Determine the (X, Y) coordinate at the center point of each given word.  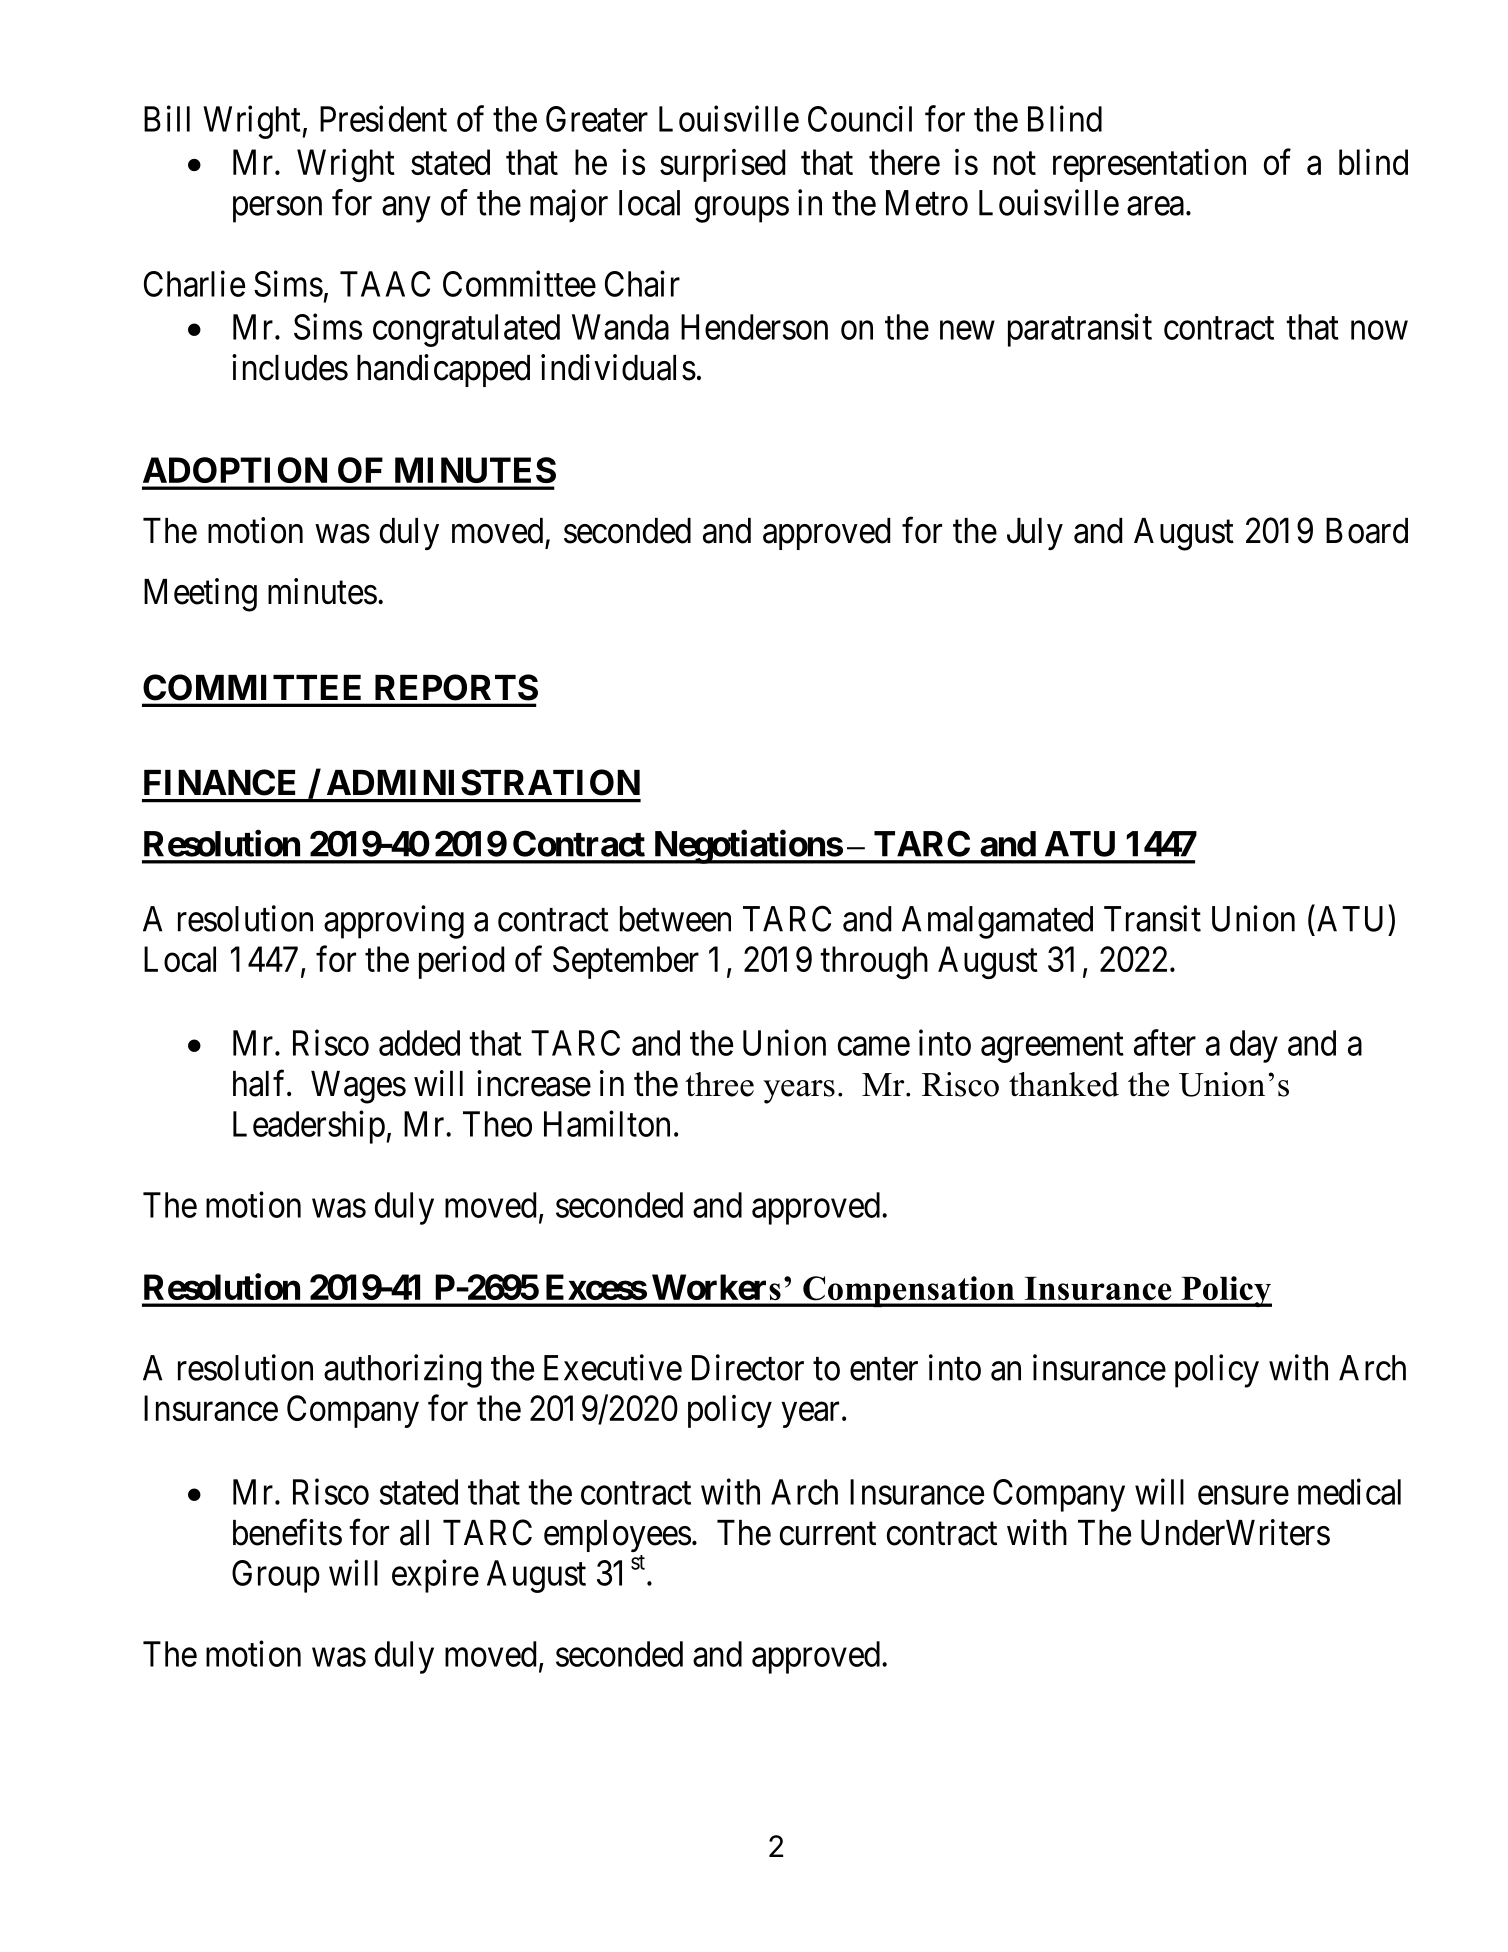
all (414, 1533)
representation (1149, 165)
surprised (722, 165)
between (675, 919)
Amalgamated (997, 922)
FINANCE (219, 782)
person (277, 210)
